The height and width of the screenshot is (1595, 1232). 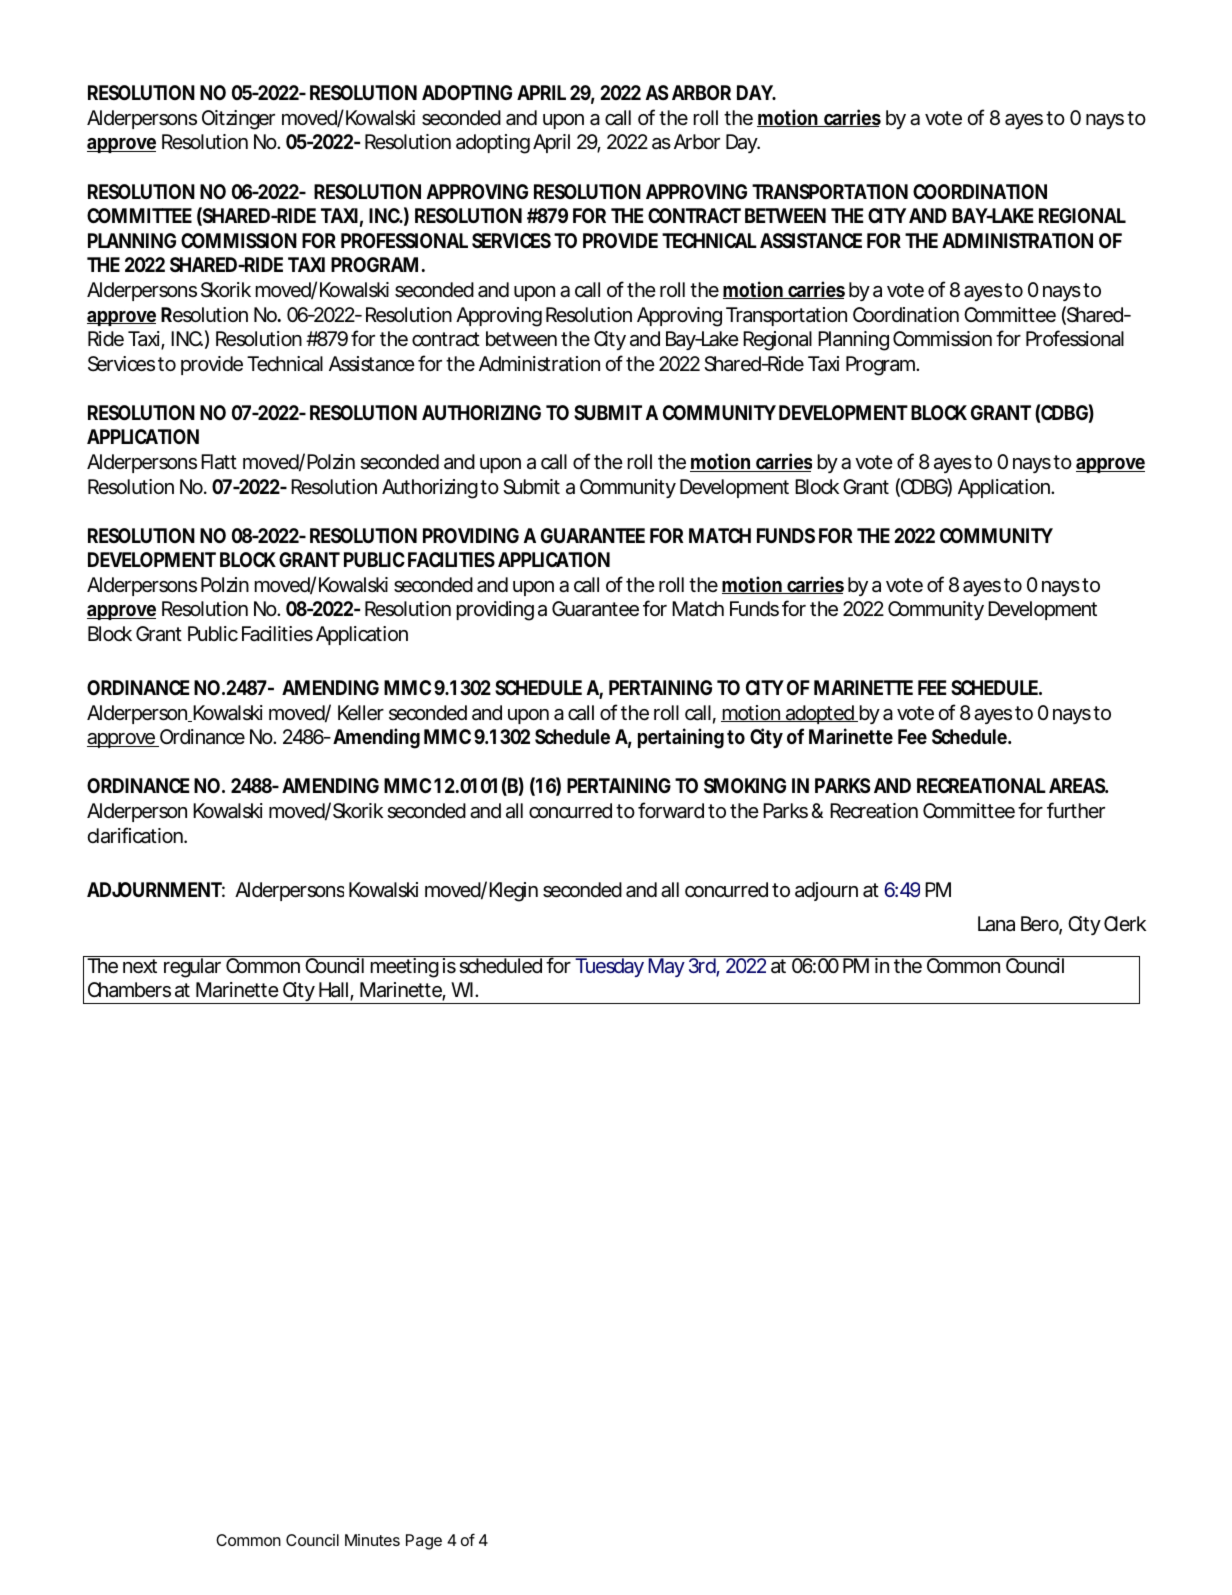 What do you see at coordinates (1077, 785) in the screenshot?
I see `AREAS` at bounding box center [1077, 785].
